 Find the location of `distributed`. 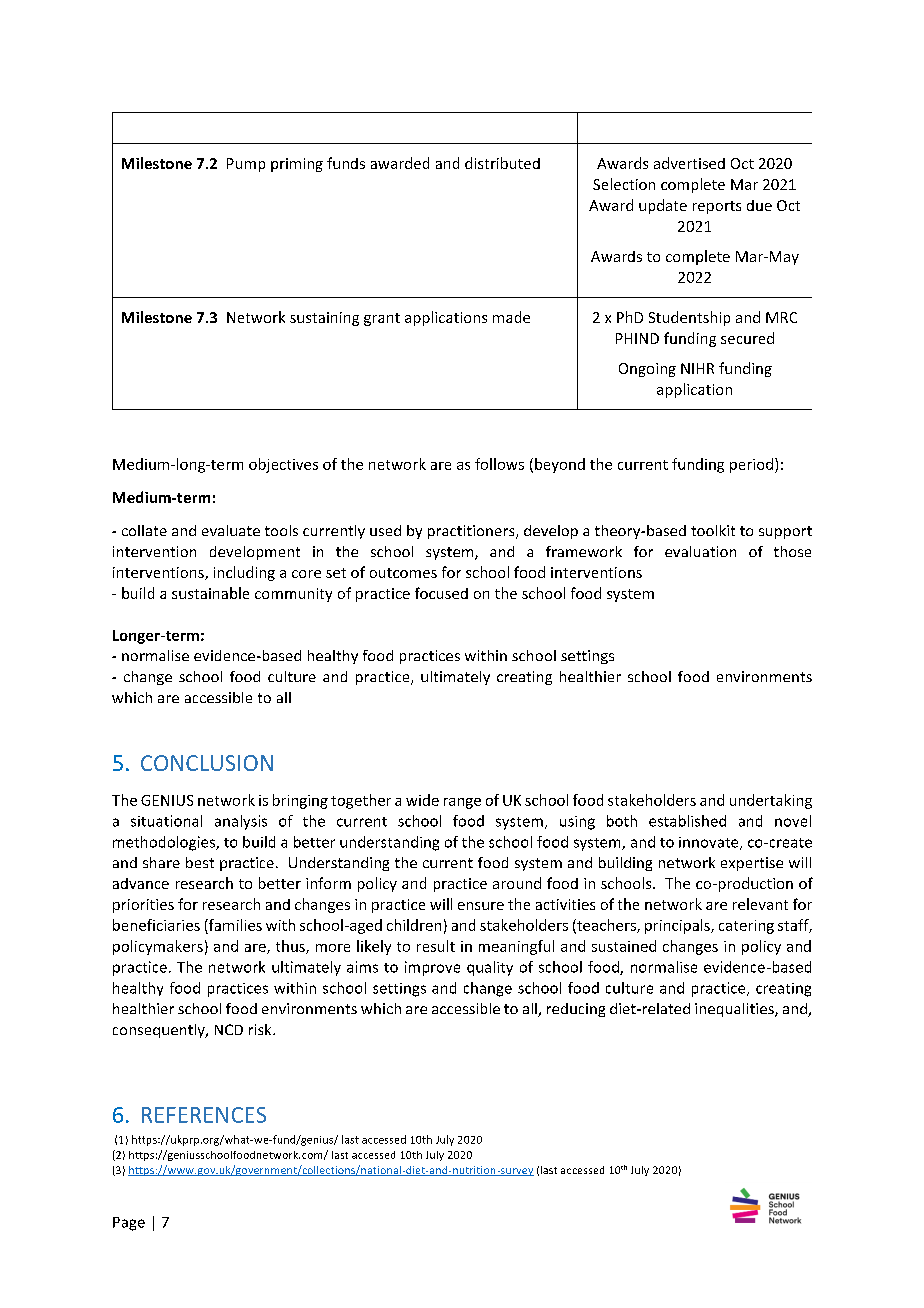

distributed is located at coordinates (502, 163).
